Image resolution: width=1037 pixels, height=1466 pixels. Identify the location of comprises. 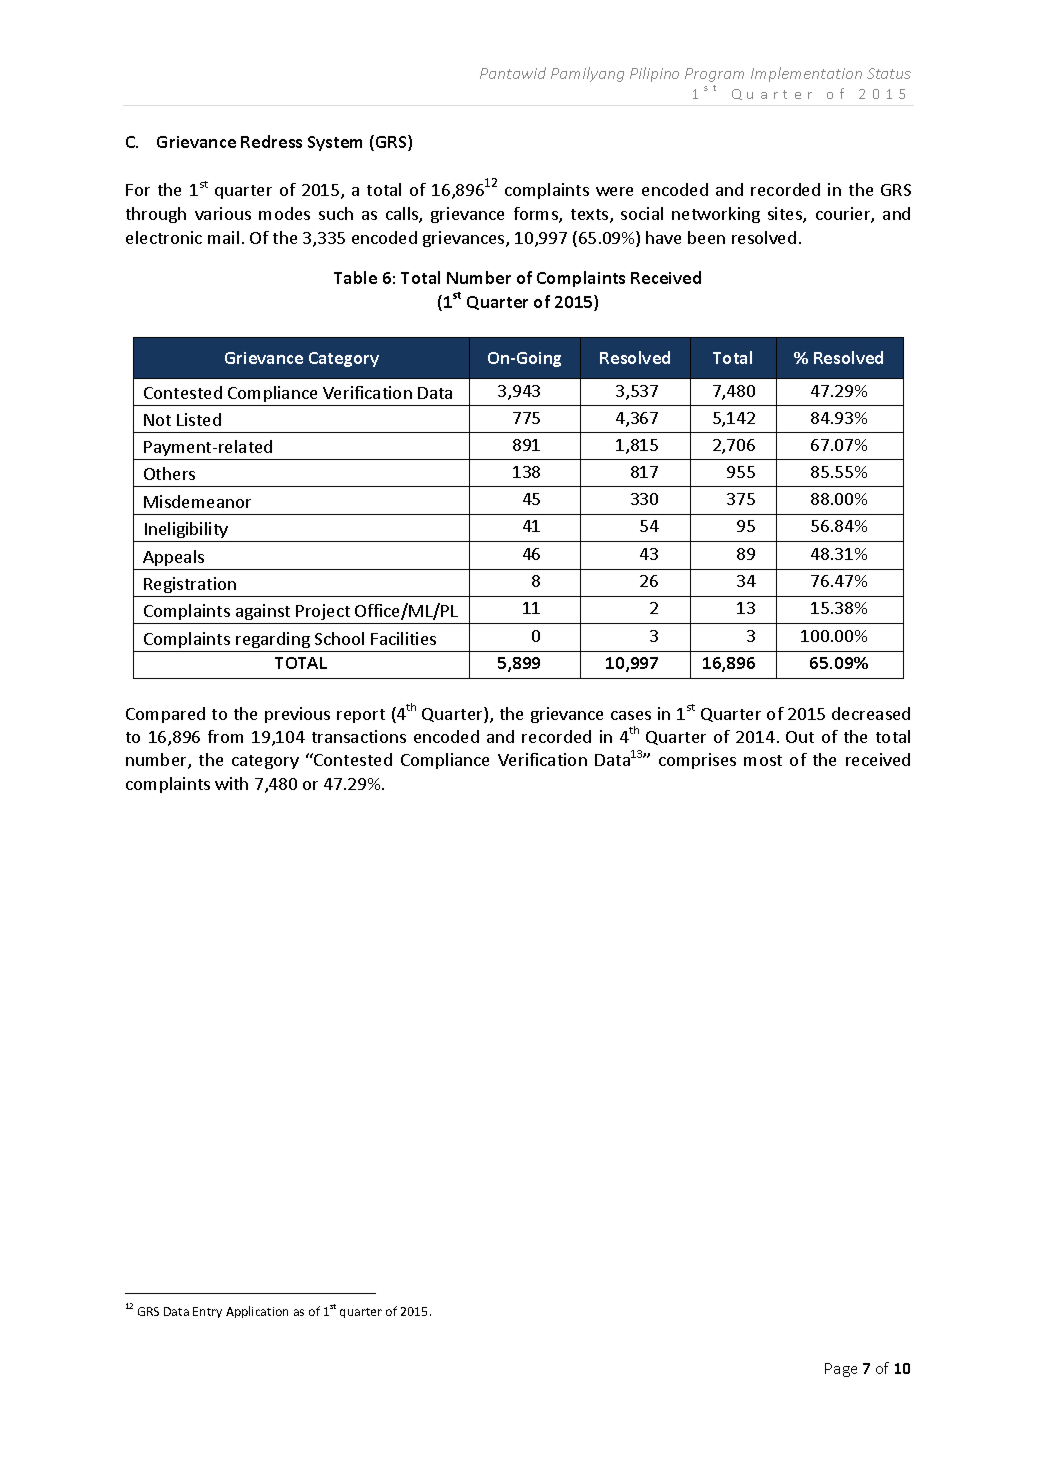
(697, 761).
